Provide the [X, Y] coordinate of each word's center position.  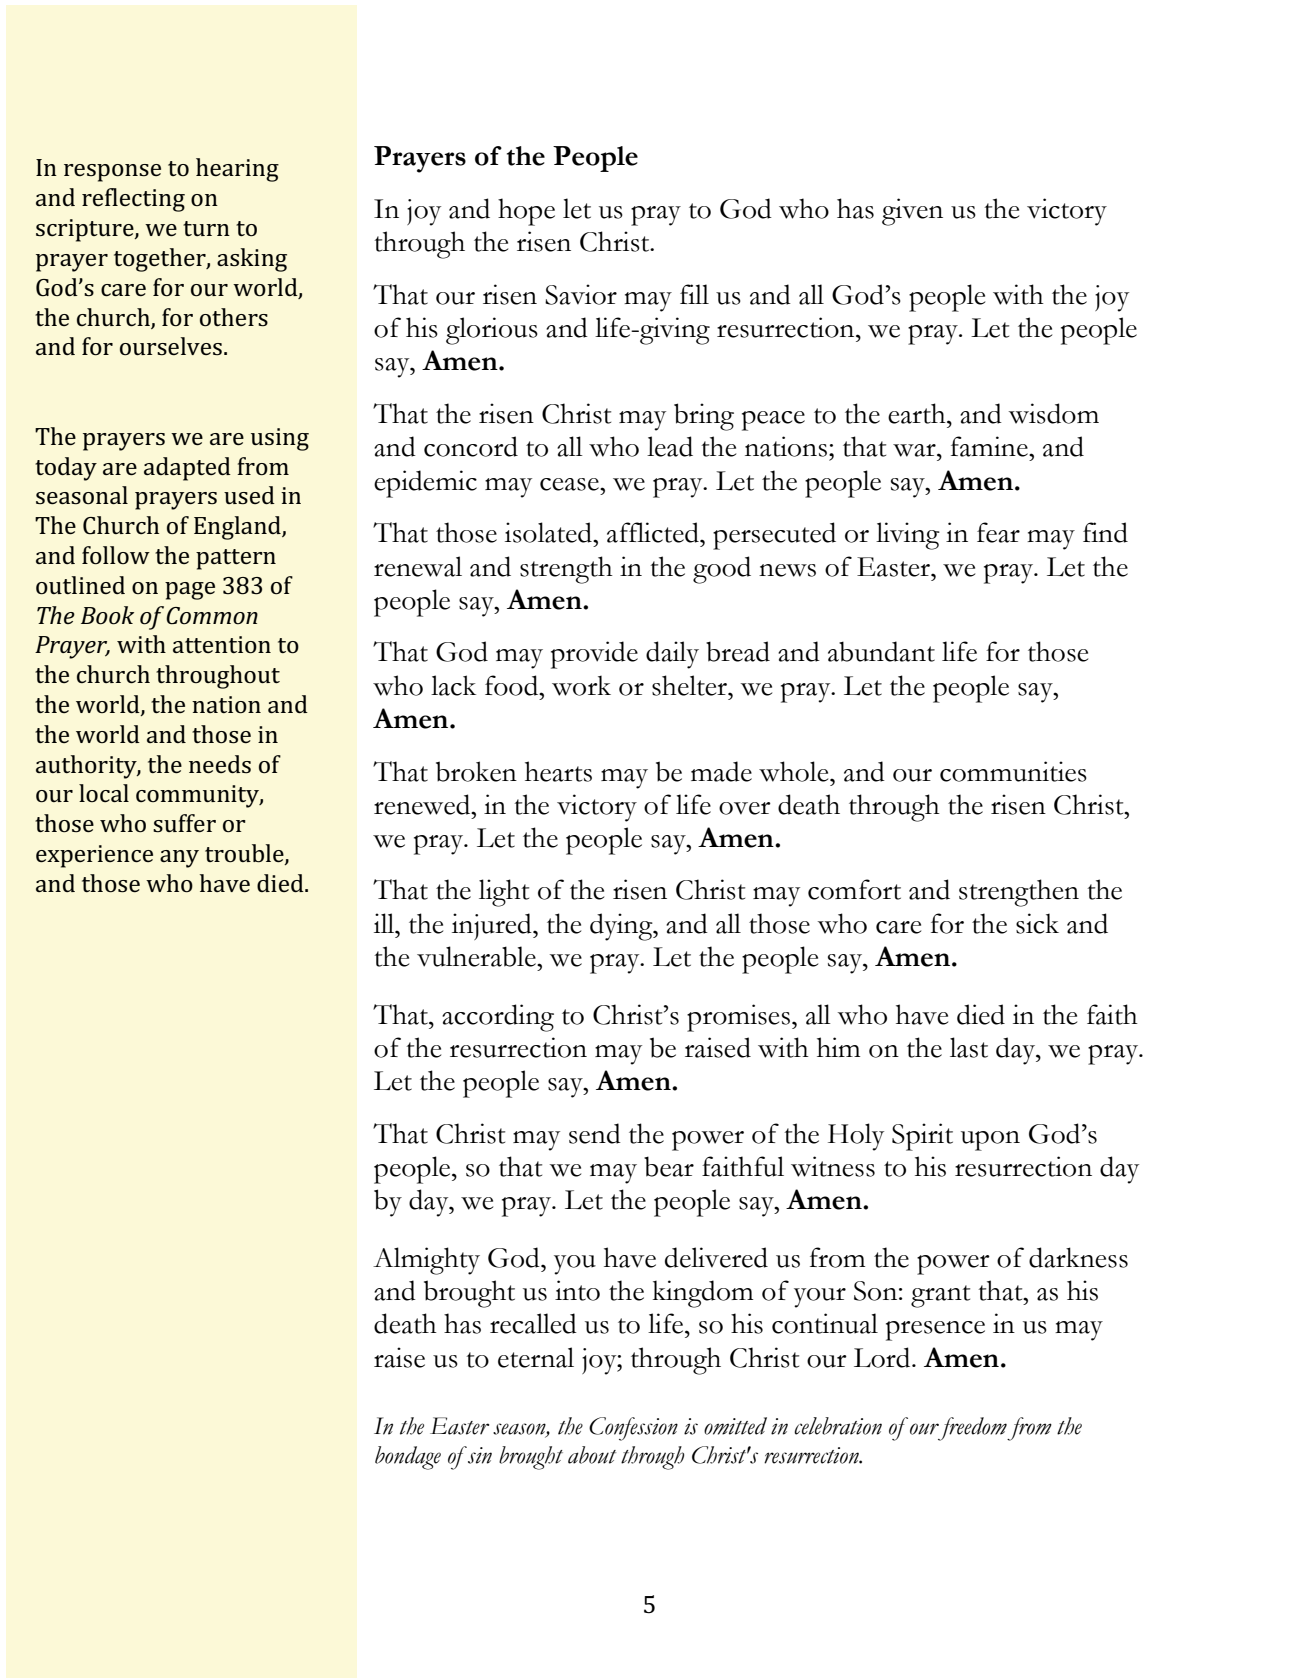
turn [206, 228]
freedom [972, 1429]
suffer [184, 823]
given [912, 212]
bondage [408, 1458]
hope [526, 212]
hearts [558, 771]
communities [1013, 771]
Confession [633, 1429]
